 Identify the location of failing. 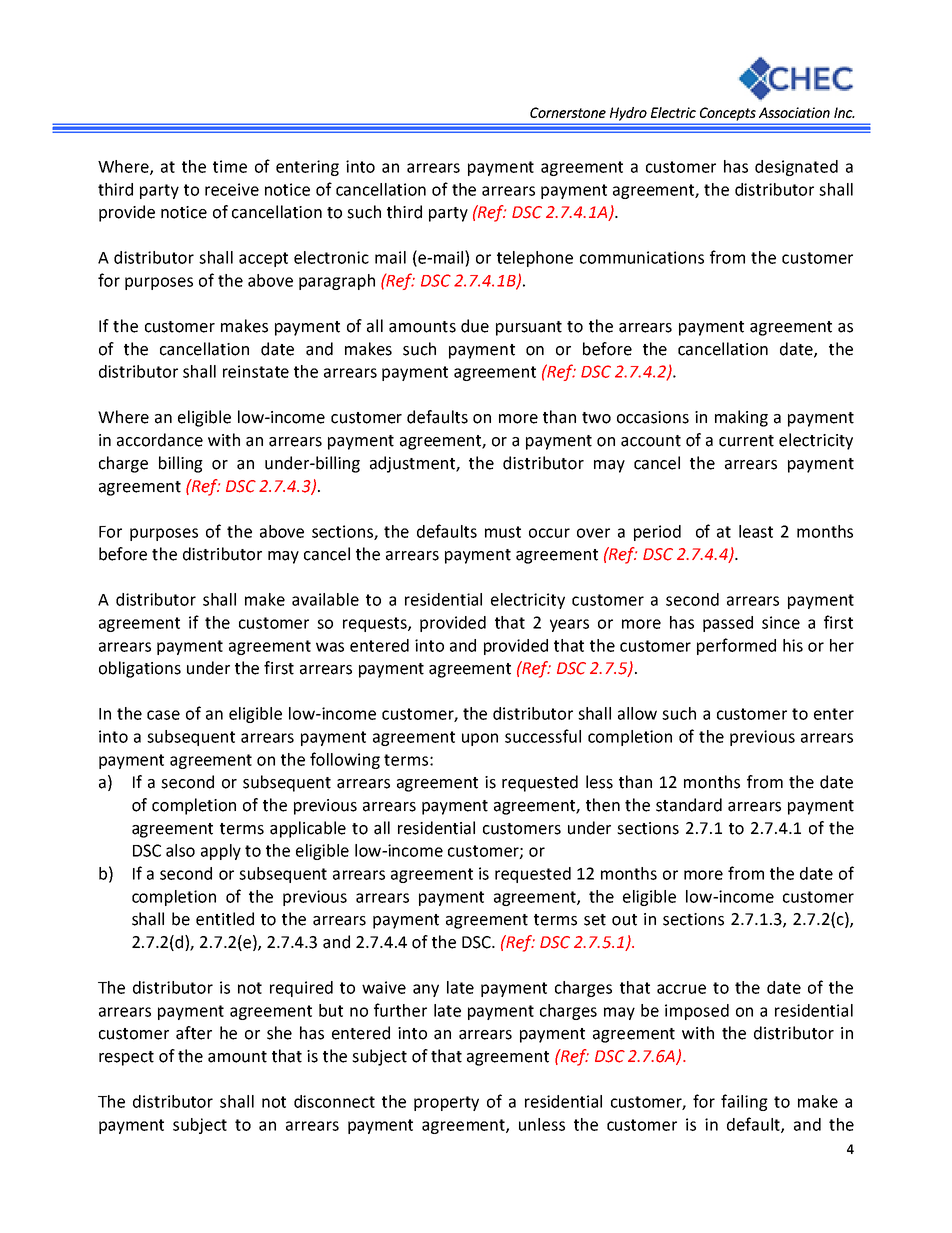
(744, 1102).
